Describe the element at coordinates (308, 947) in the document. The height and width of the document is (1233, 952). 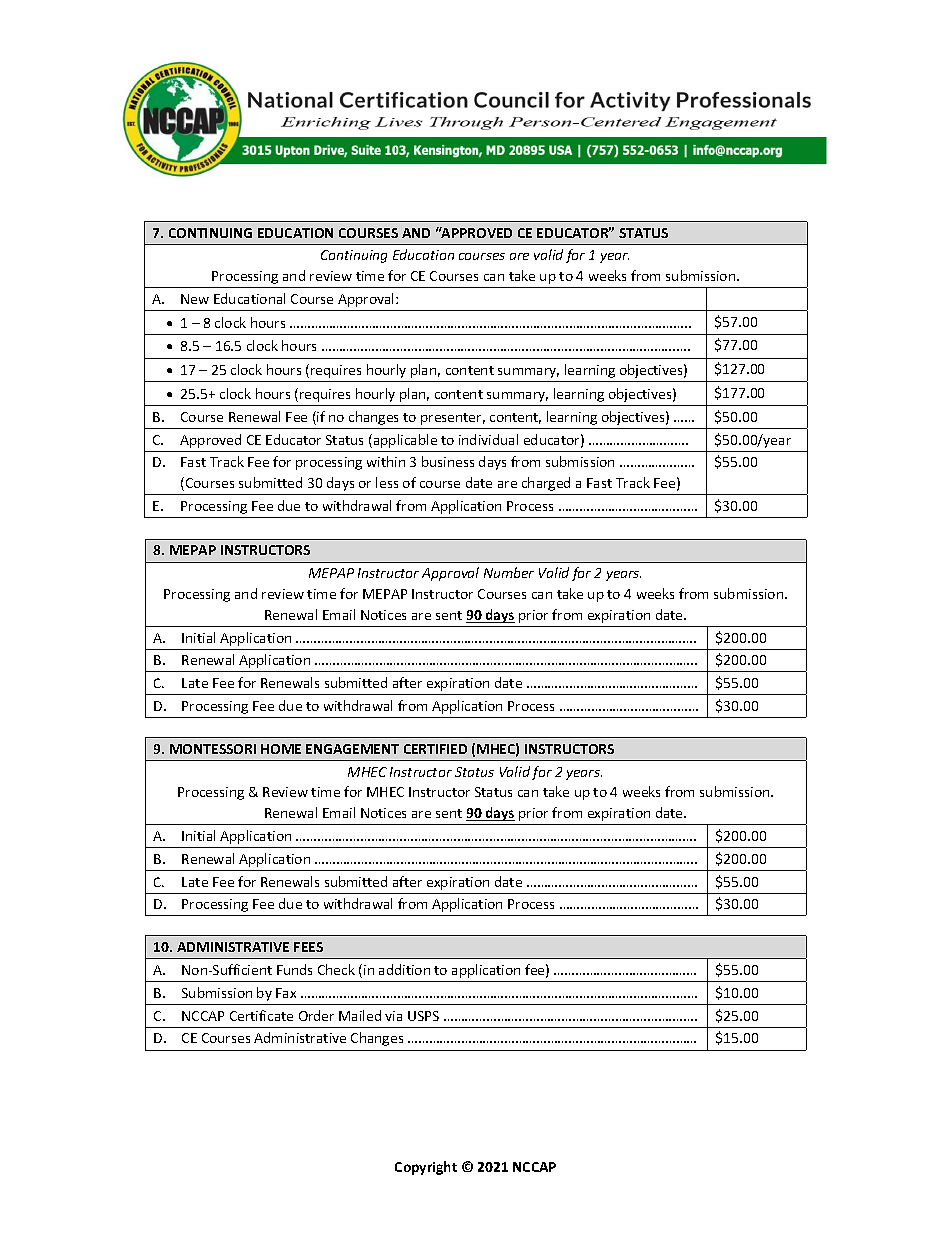
I see `FEES` at that location.
